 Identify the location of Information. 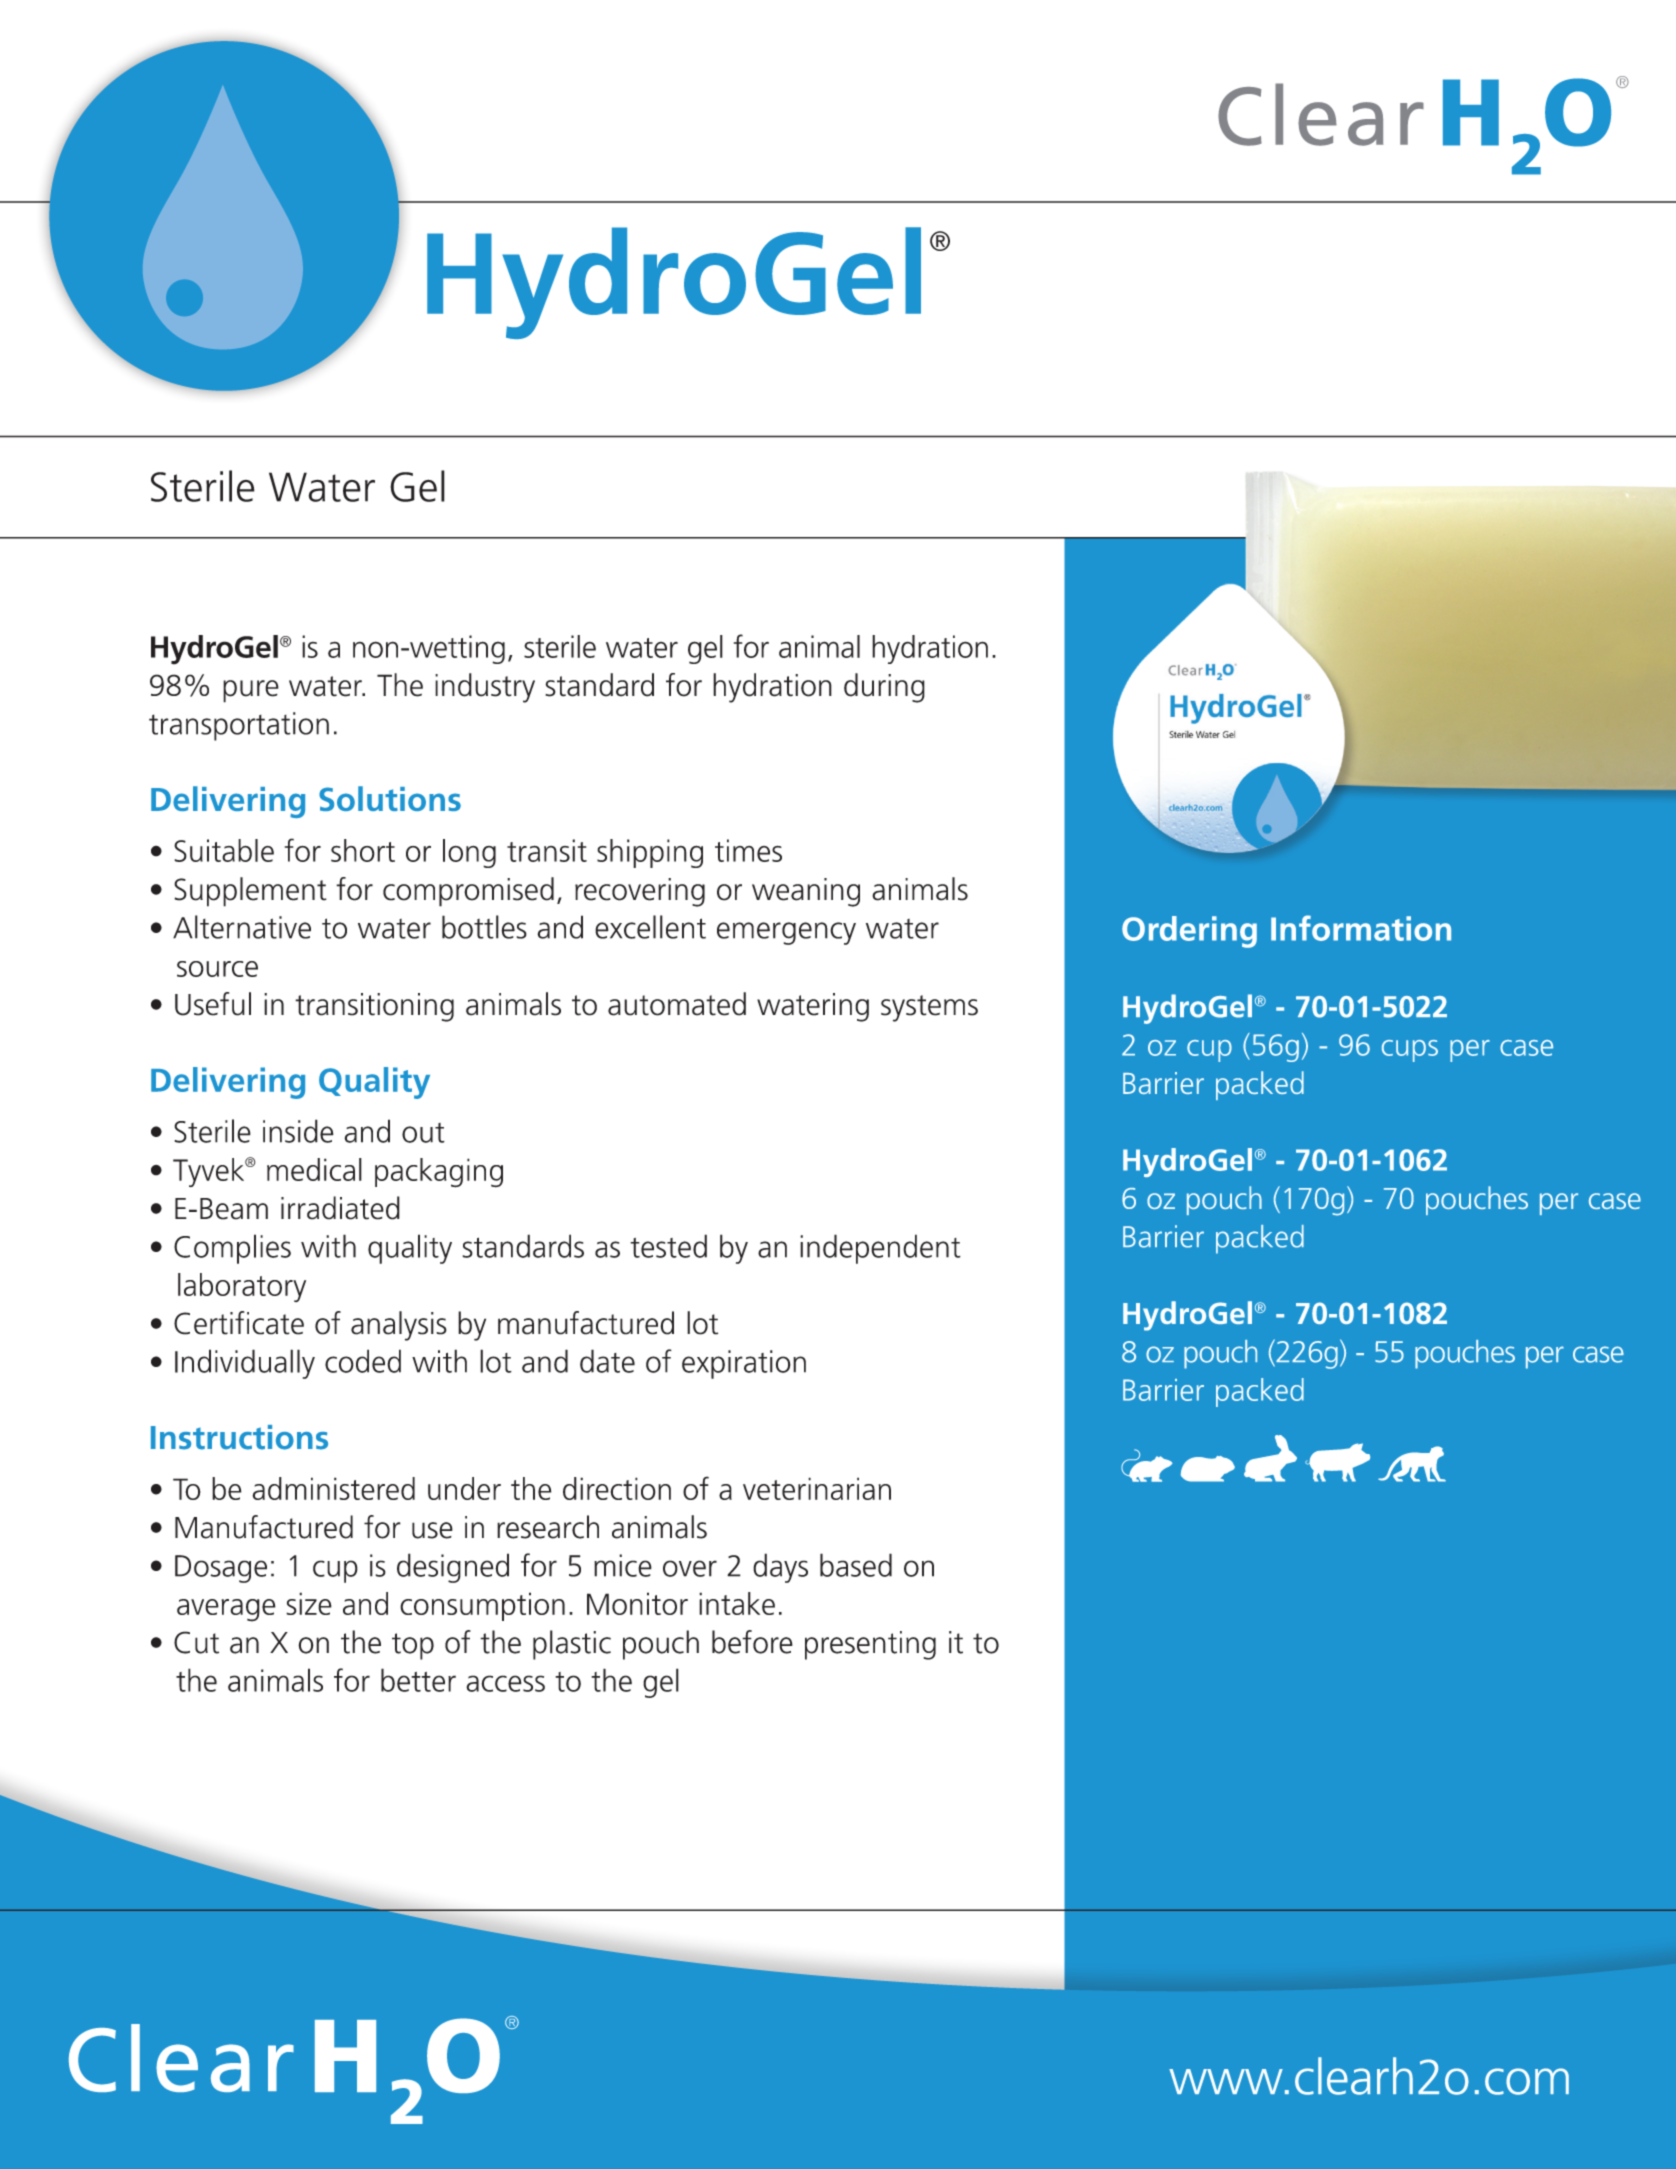
(1361, 928).
